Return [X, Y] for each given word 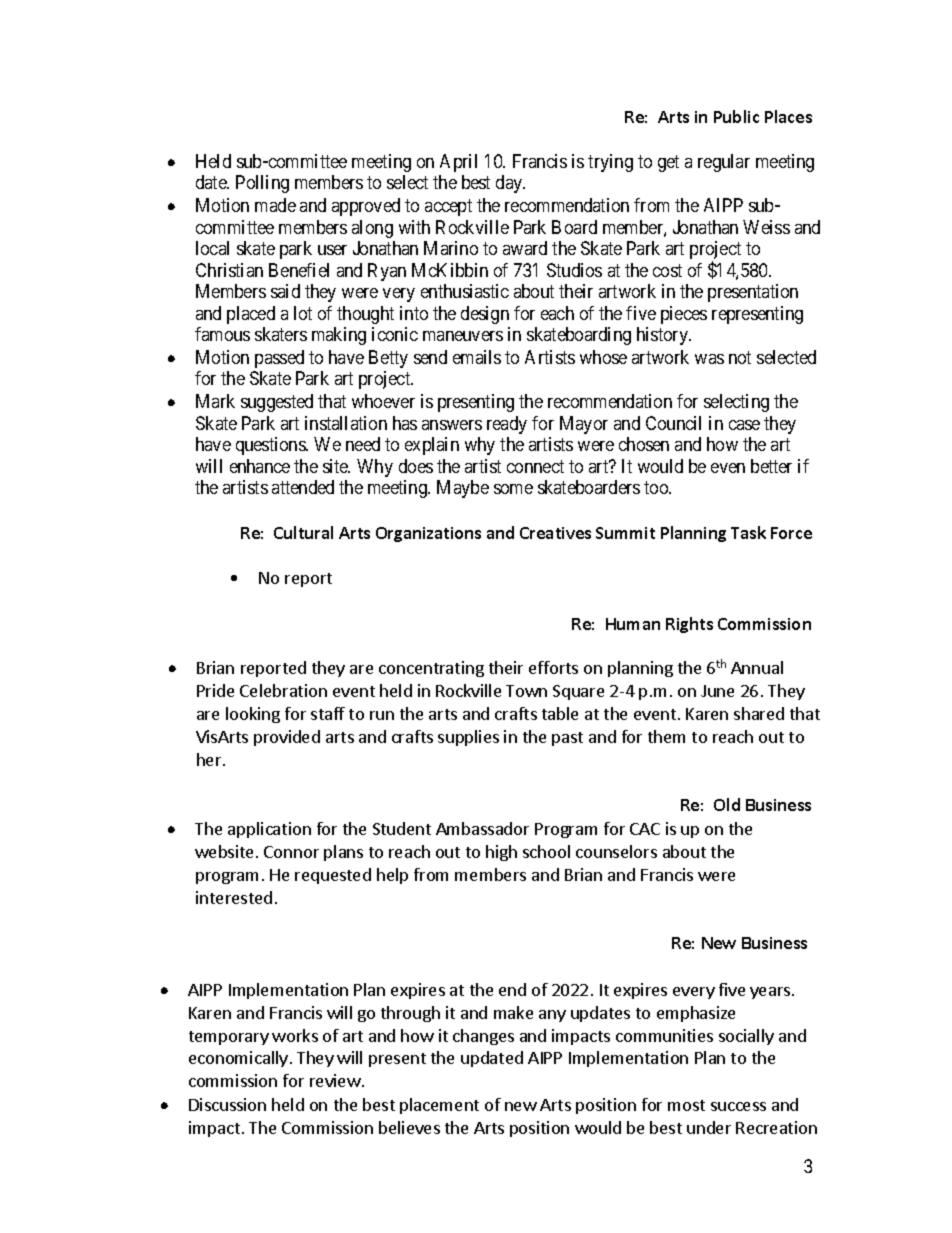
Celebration [283, 690]
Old [727, 804]
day [510, 184]
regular [724, 163]
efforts [553, 667]
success [738, 1106]
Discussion [227, 1104]
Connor [291, 852]
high [501, 853]
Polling [262, 184]
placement [439, 1106]
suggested [277, 403]
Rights [689, 625]
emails [477, 357]
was [709, 359]
